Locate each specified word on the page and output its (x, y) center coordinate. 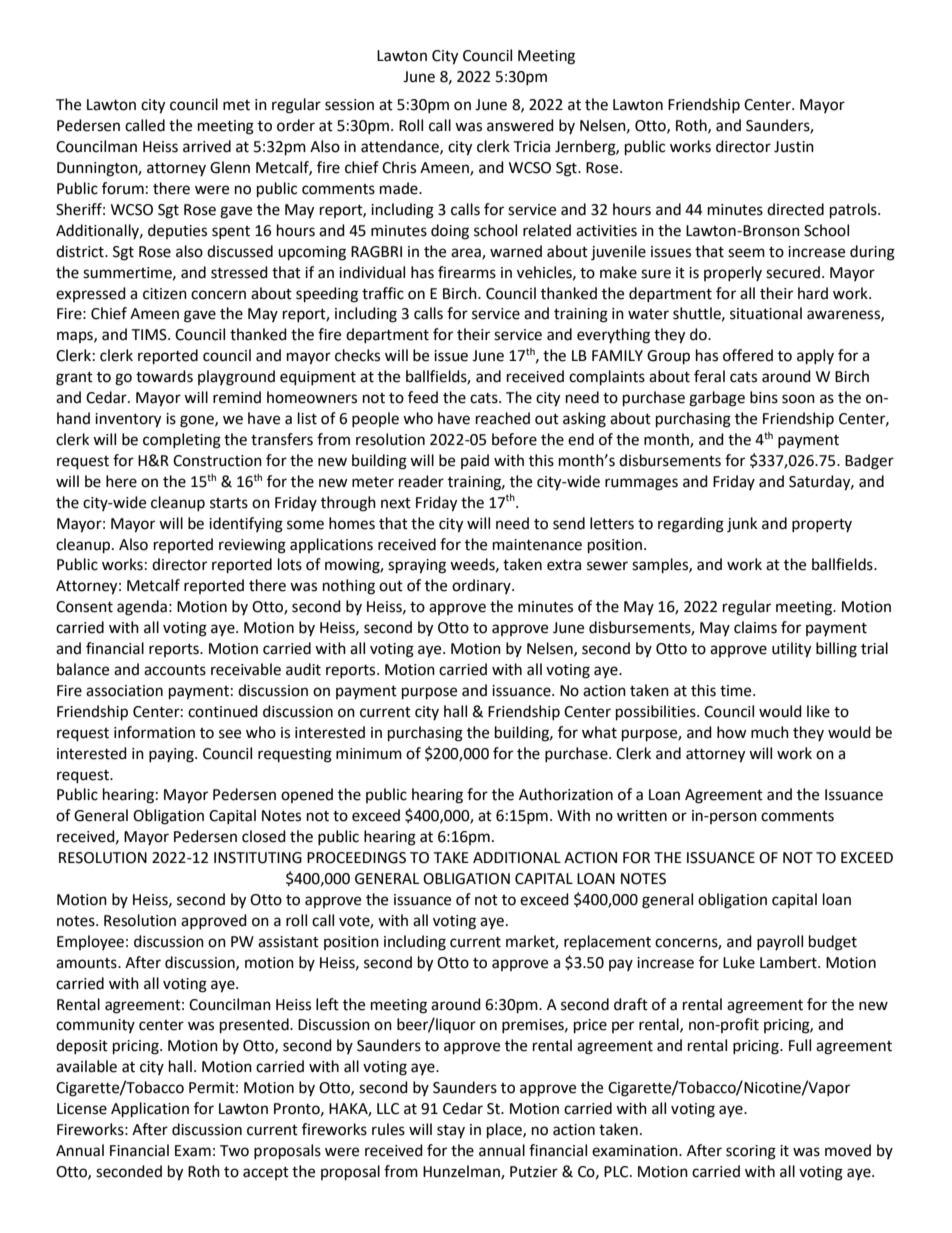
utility (791, 650)
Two (234, 1151)
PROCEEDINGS (356, 858)
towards (164, 376)
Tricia (531, 147)
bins (764, 397)
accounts (175, 670)
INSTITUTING (258, 858)
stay (451, 1131)
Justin (794, 147)
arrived (207, 146)
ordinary (482, 586)
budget (833, 943)
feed (423, 397)
